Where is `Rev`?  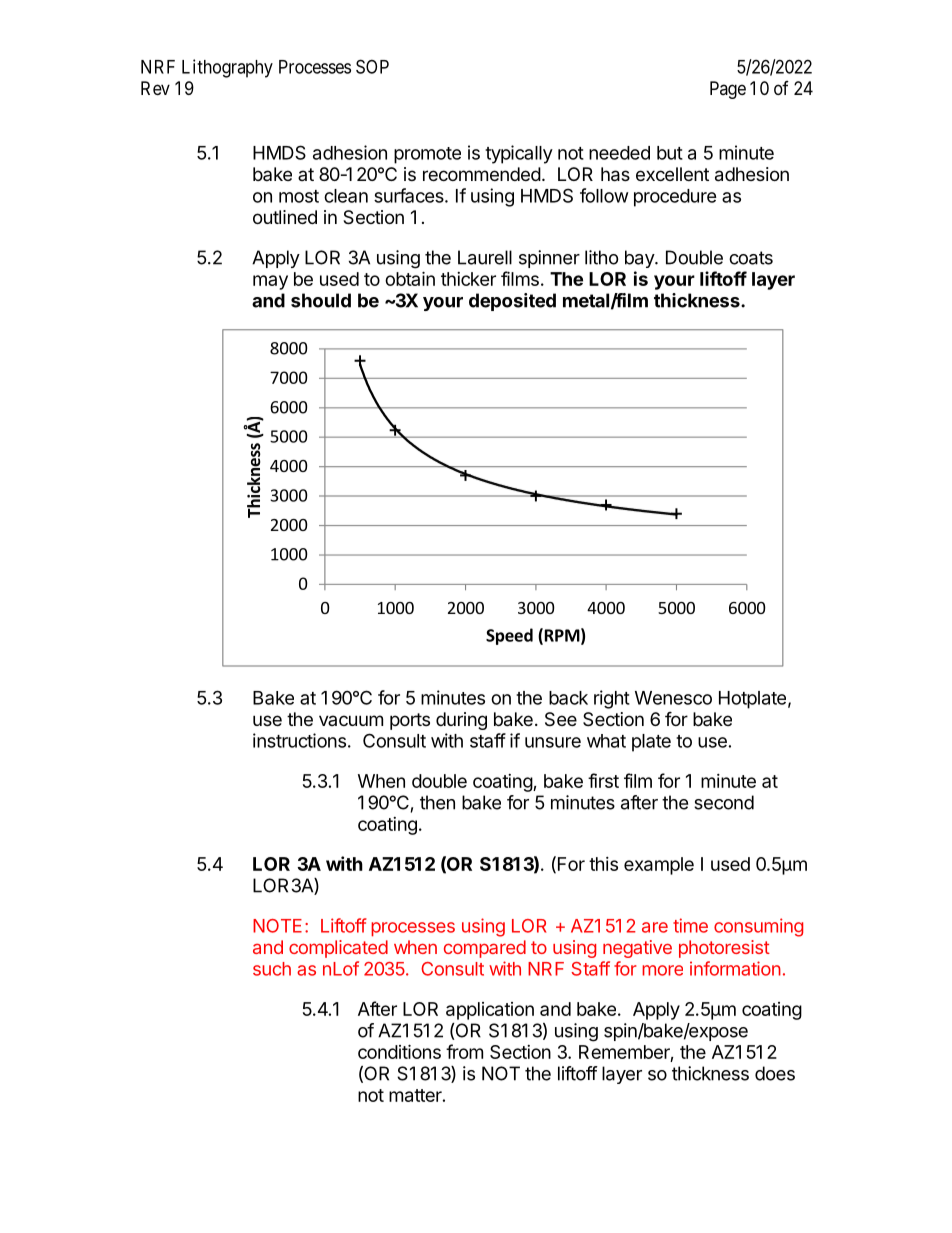 Rev is located at coordinates (155, 88).
